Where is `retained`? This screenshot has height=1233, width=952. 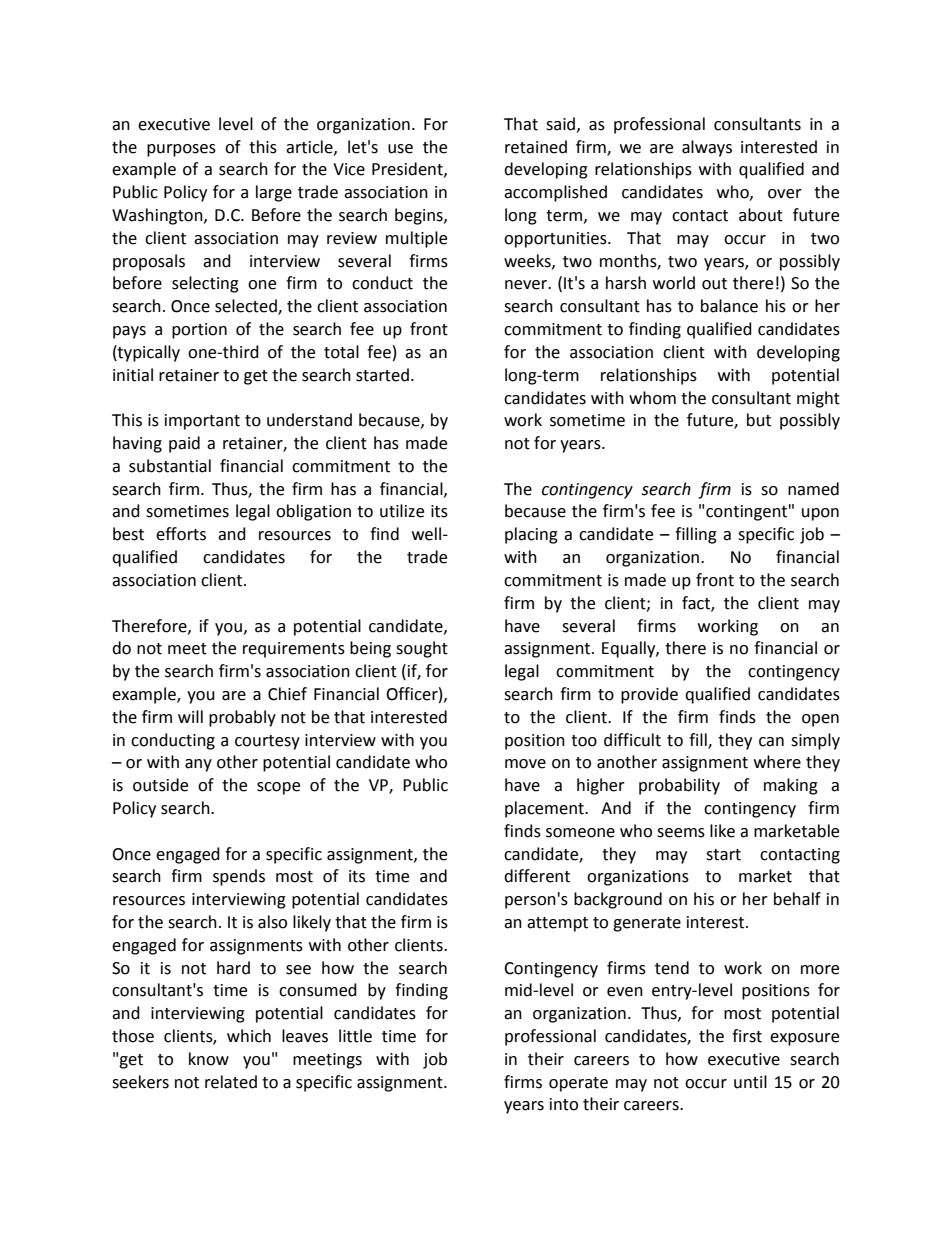
retained is located at coordinates (536, 147).
